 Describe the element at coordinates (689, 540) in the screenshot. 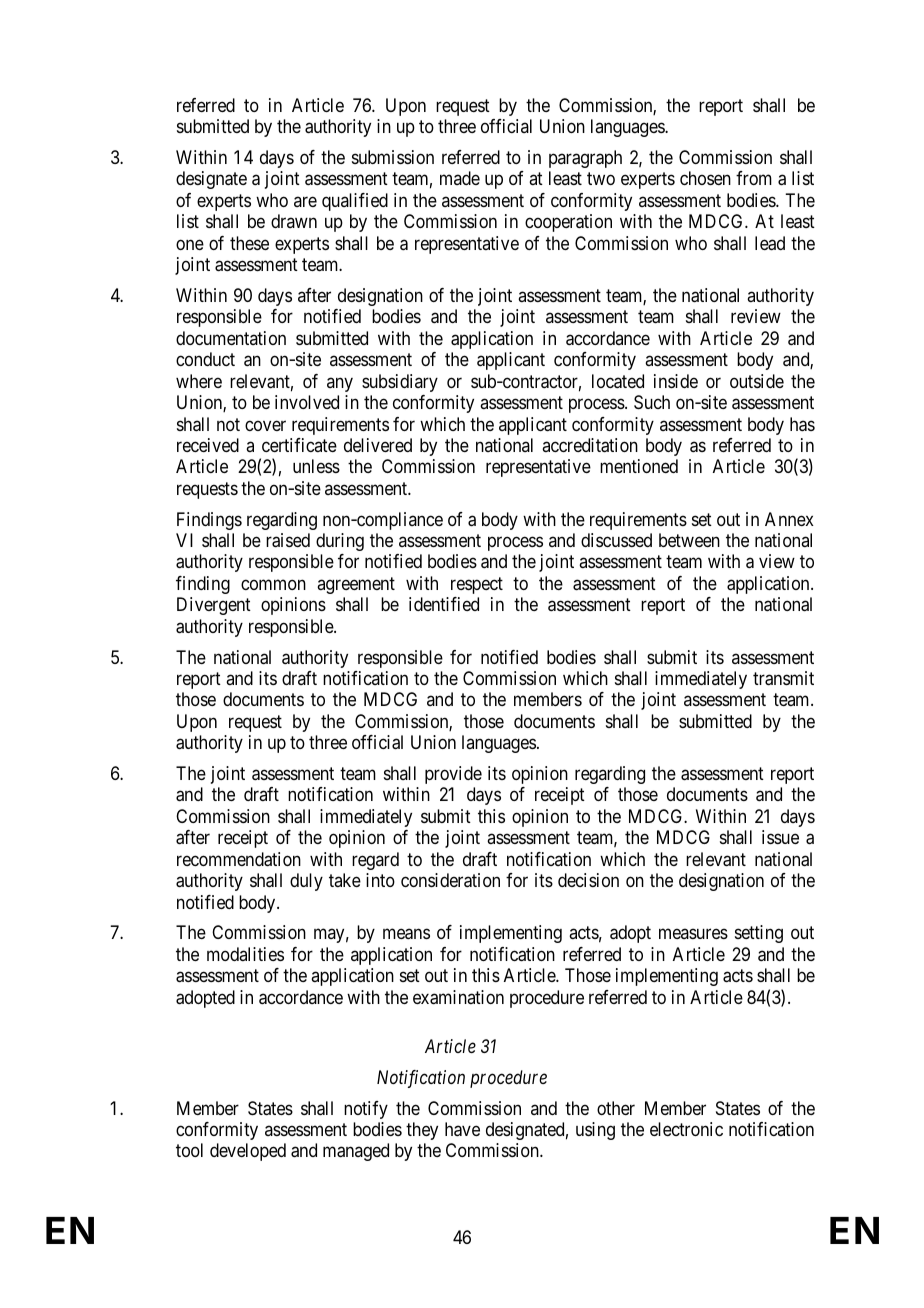

I see `between` at that location.
